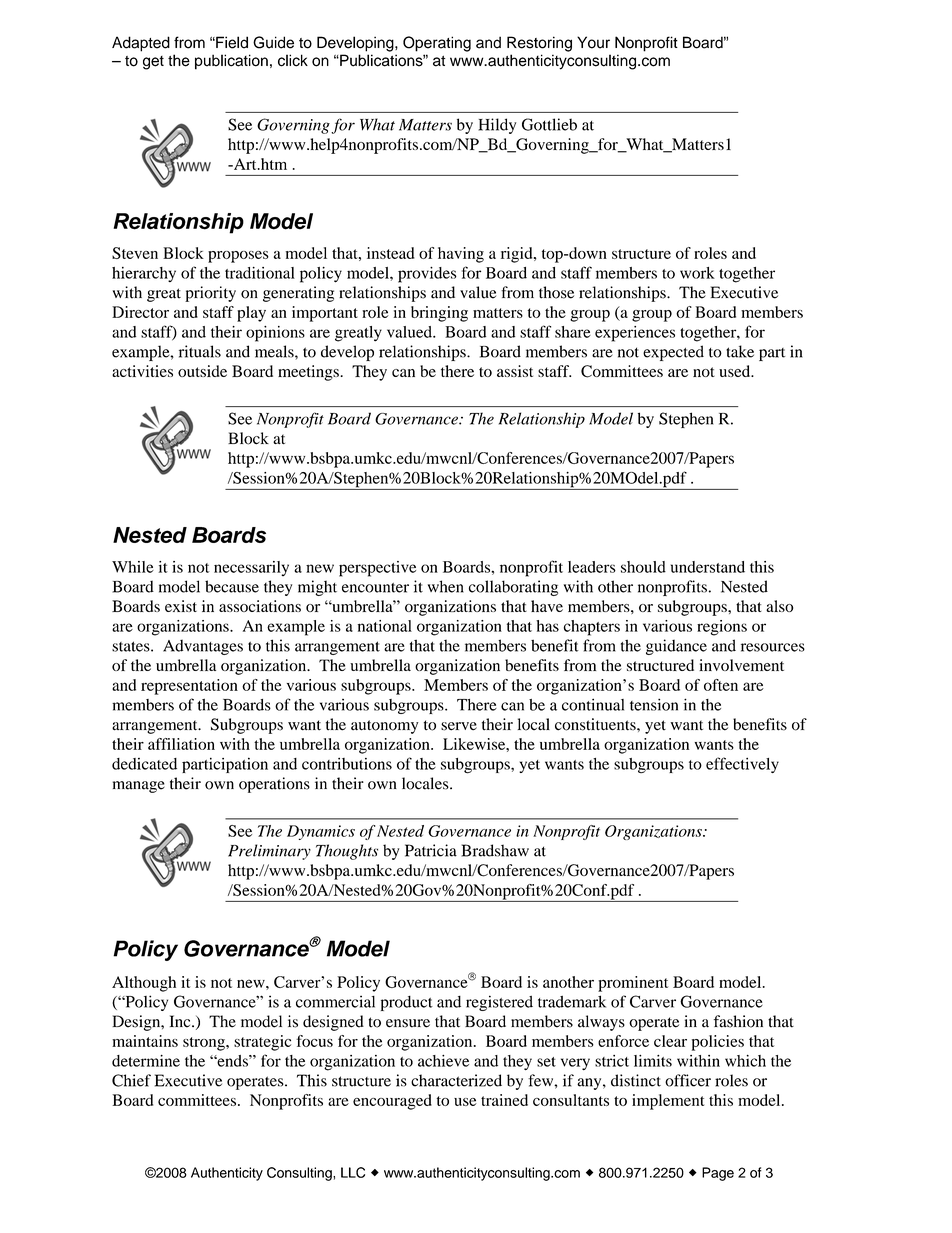 This document has width=952, height=1233. I want to click on representation, so click(189, 687).
